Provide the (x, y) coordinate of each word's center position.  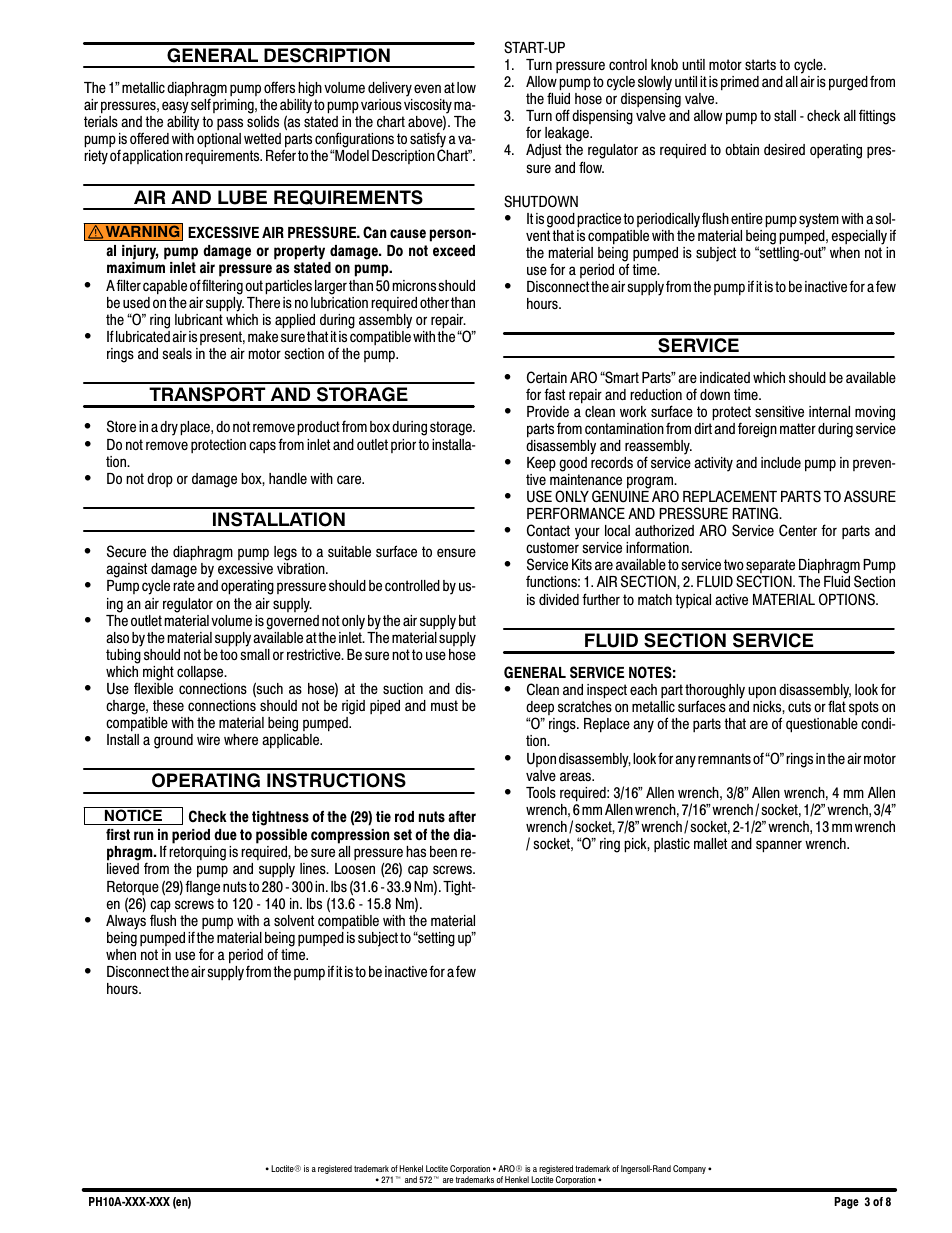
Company (689, 1169)
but (467, 620)
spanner (779, 846)
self (202, 103)
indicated (725, 378)
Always (126, 921)
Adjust (544, 151)
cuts (799, 706)
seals (177, 354)
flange (202, 888)
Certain (547, 377)
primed (740, 83)
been (443, 851)
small (255, 653)
